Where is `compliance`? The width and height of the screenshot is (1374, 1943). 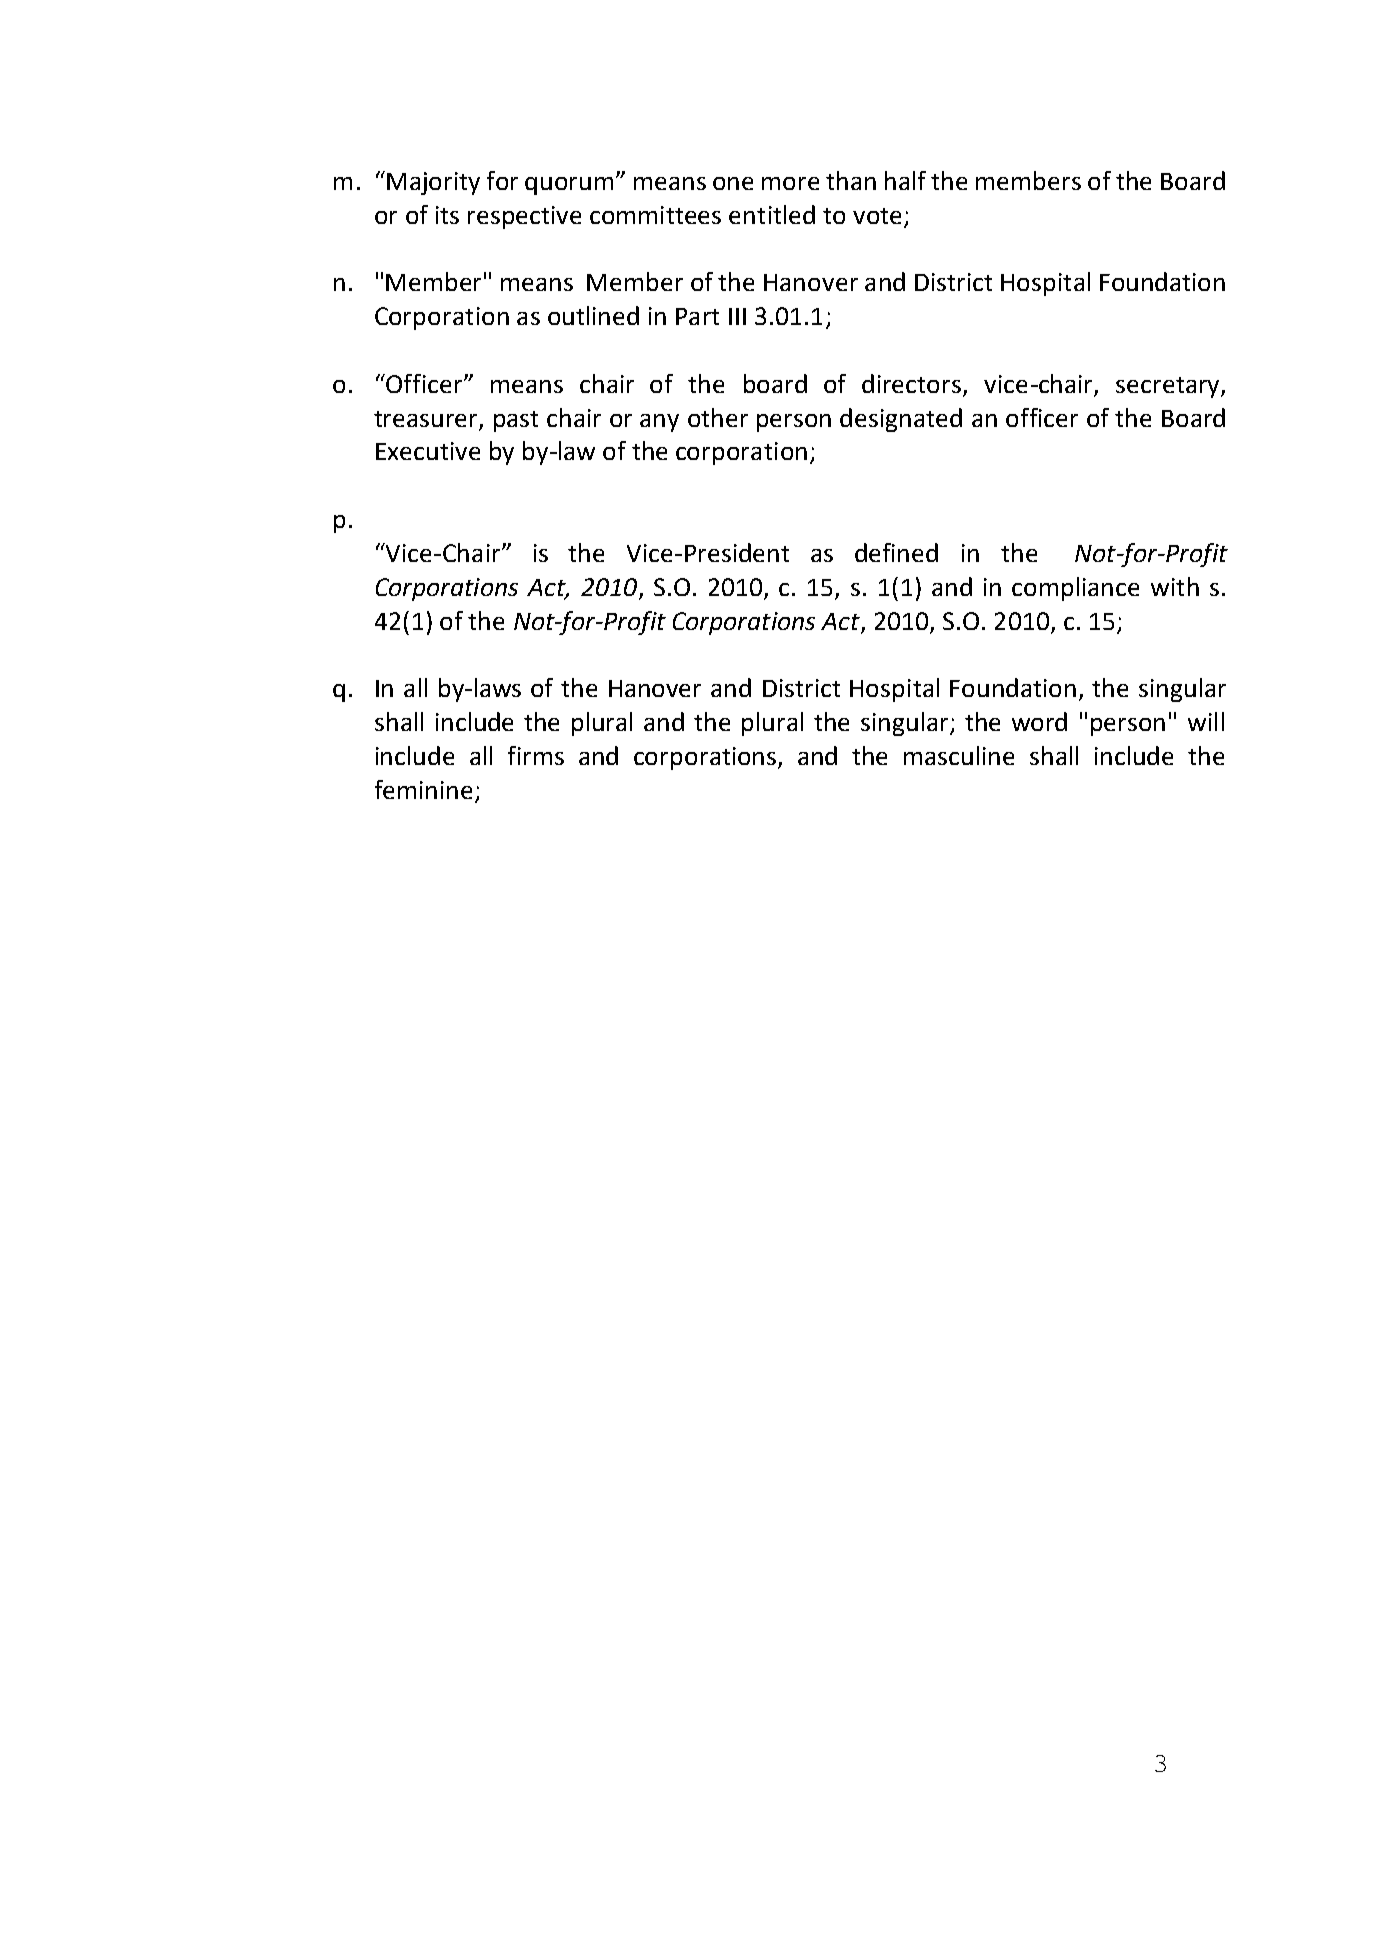 compliance is located at coordinates (1075, 589).
